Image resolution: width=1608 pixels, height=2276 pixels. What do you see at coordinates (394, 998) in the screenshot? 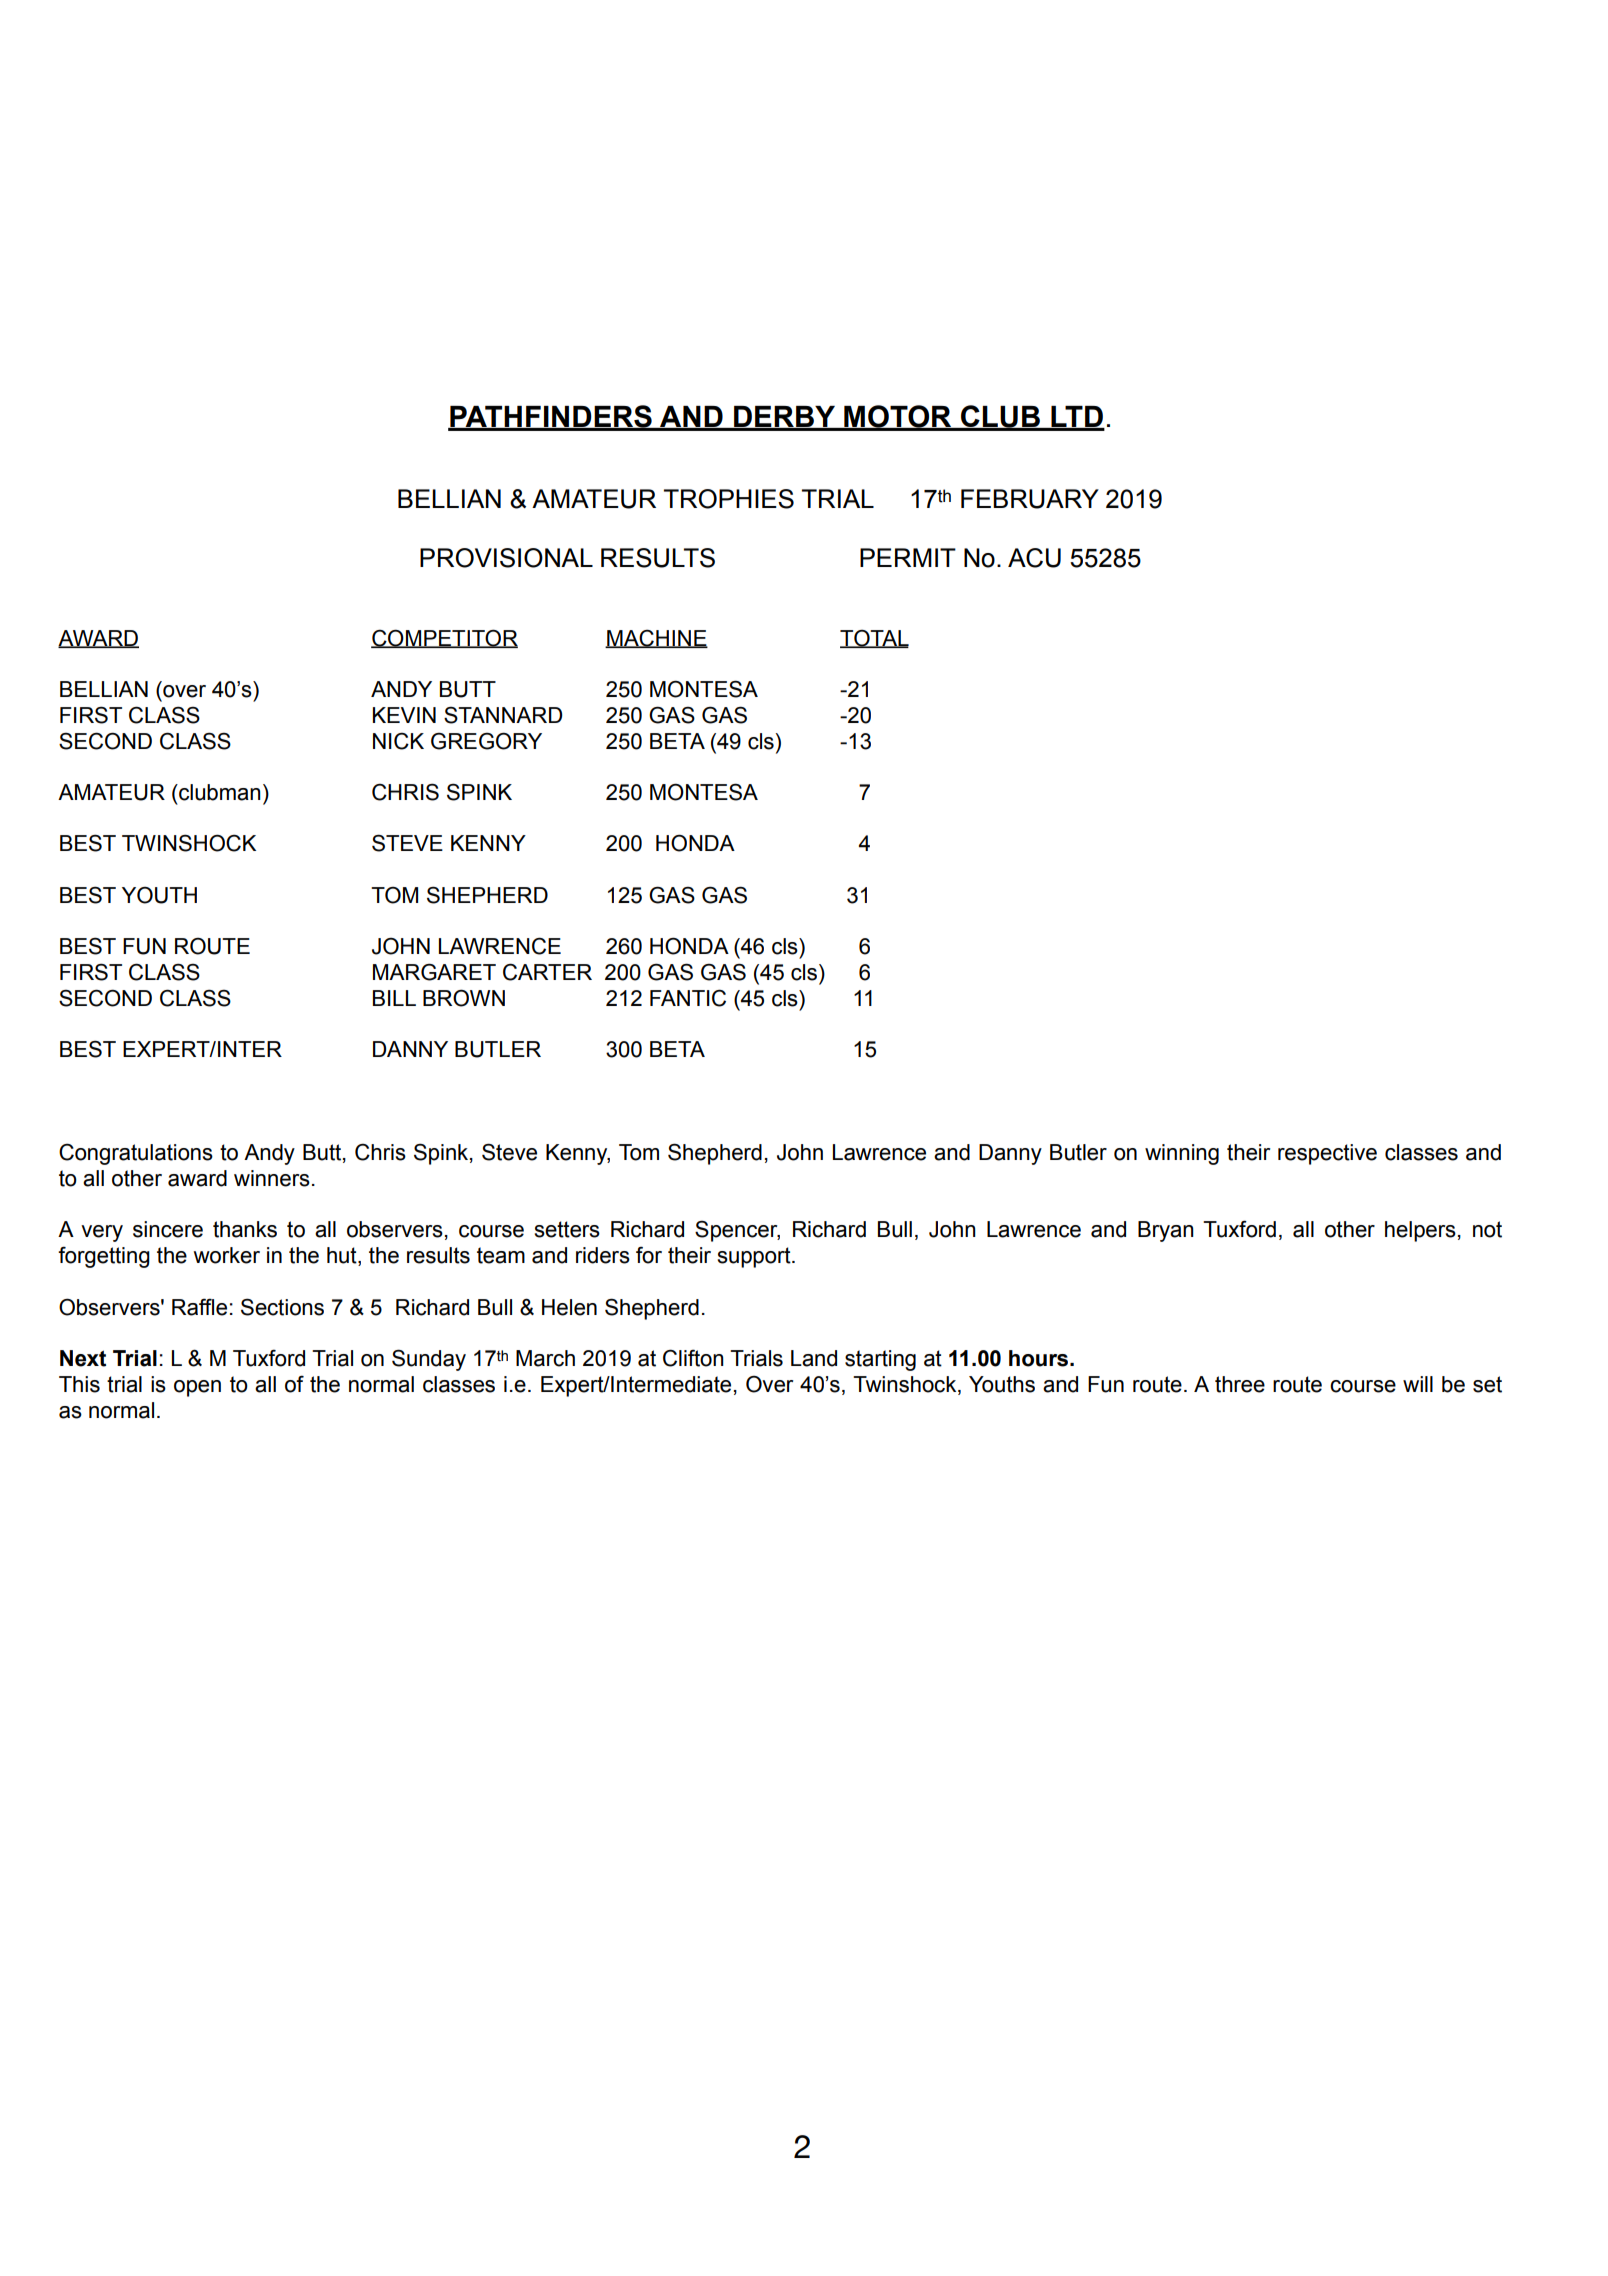
I see `BILL` at bounding box center [394, 998].
